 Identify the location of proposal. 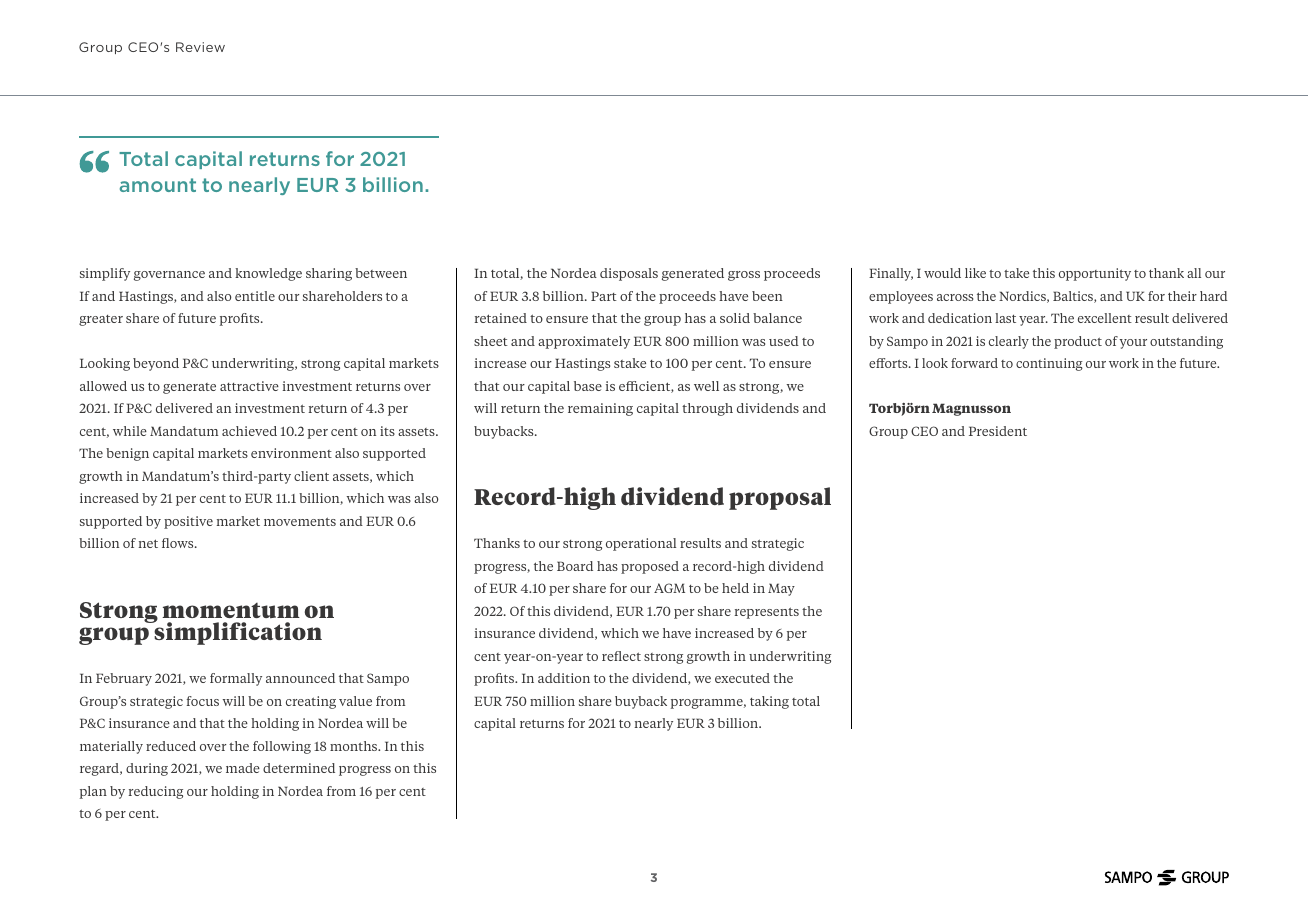
(780, 498).
